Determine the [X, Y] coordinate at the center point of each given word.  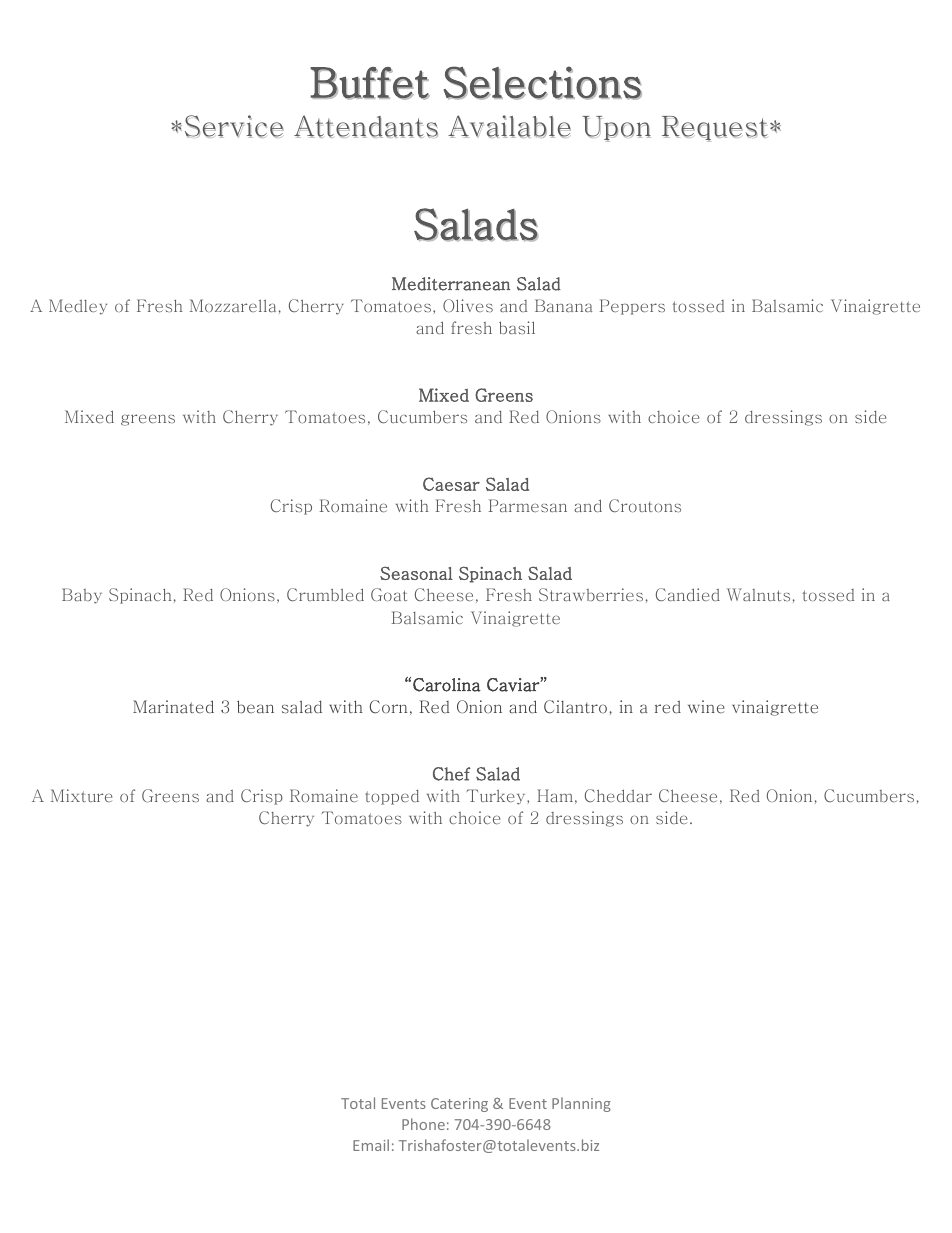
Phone [423, 1124]
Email [371, 1145]
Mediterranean [451, 284]
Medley [78, 307]
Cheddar [618, 795]
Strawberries [591, 594]
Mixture [81, 795]
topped [392, 797]
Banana [563, 305]
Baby [82, 596]
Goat [389, 594]
